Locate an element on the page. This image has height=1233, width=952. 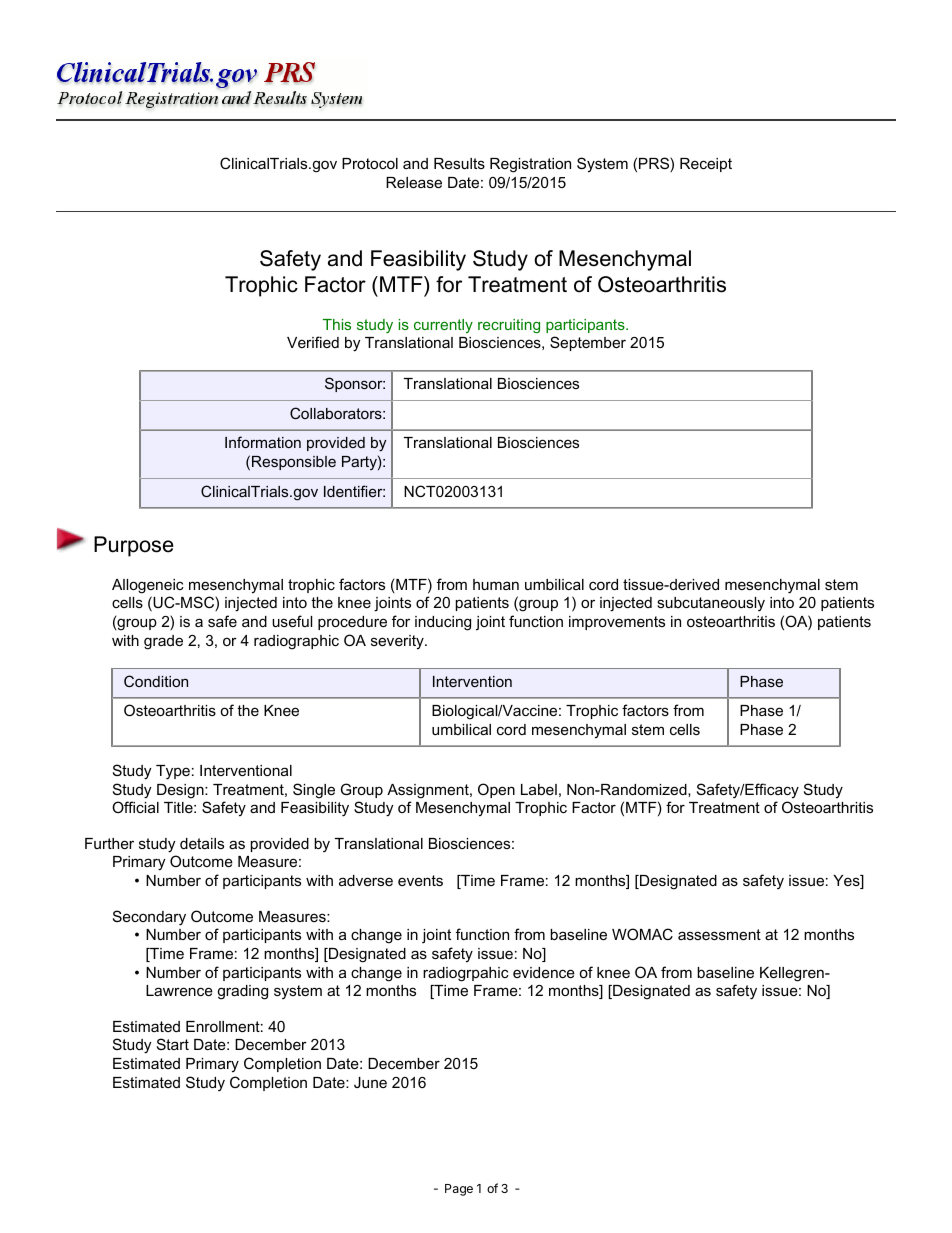
subcutaneously is located at coordinates (711, 604).
